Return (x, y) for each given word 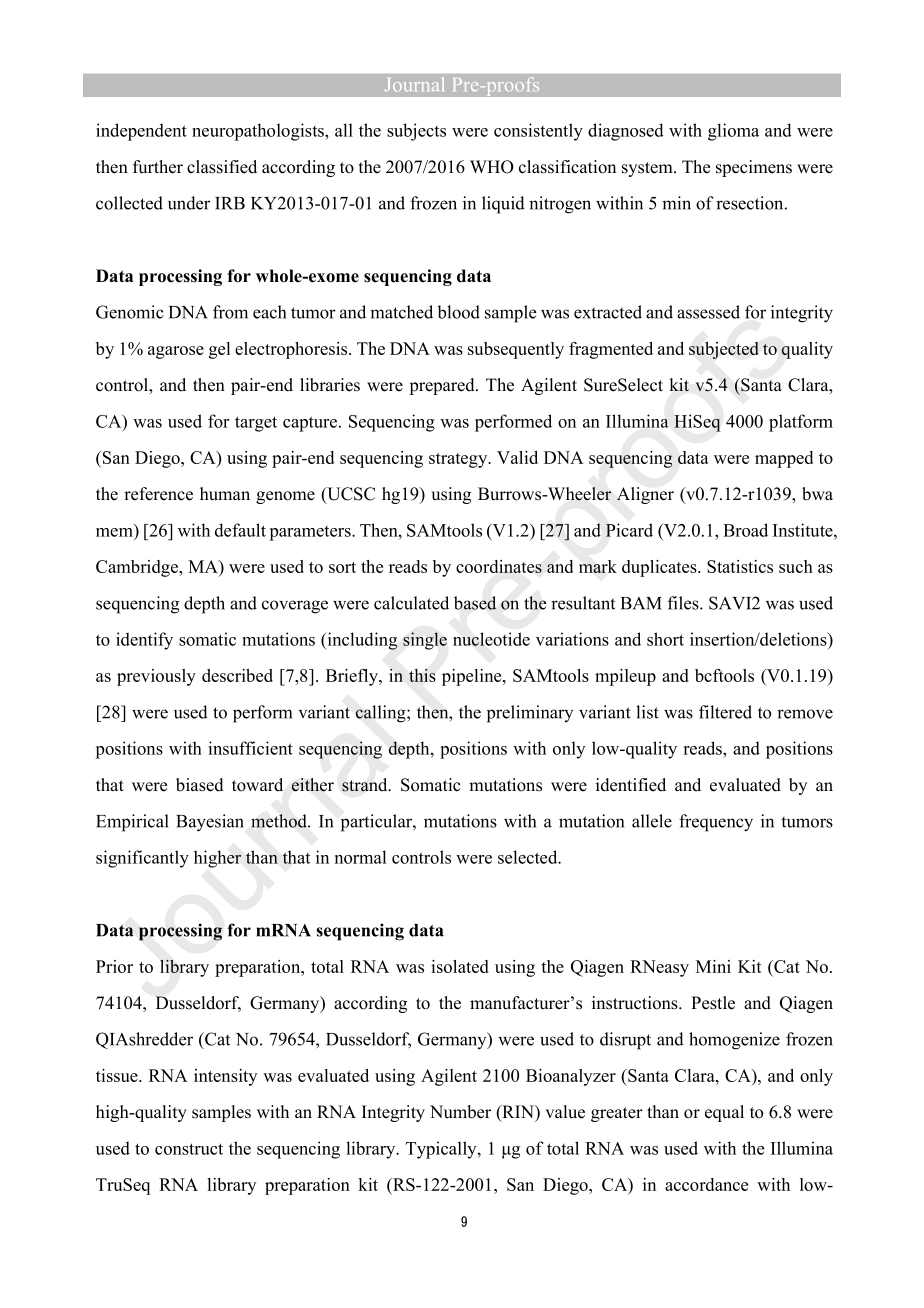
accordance (706, 1184)
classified (222, 167)
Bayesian (210, 823)
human (225, 494)
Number (460, 1112)
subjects (416, 132)
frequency (716, 823)
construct (189, 1149)
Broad (745, 530)
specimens (754, 168)
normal (360, 857)
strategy (459, 460)
